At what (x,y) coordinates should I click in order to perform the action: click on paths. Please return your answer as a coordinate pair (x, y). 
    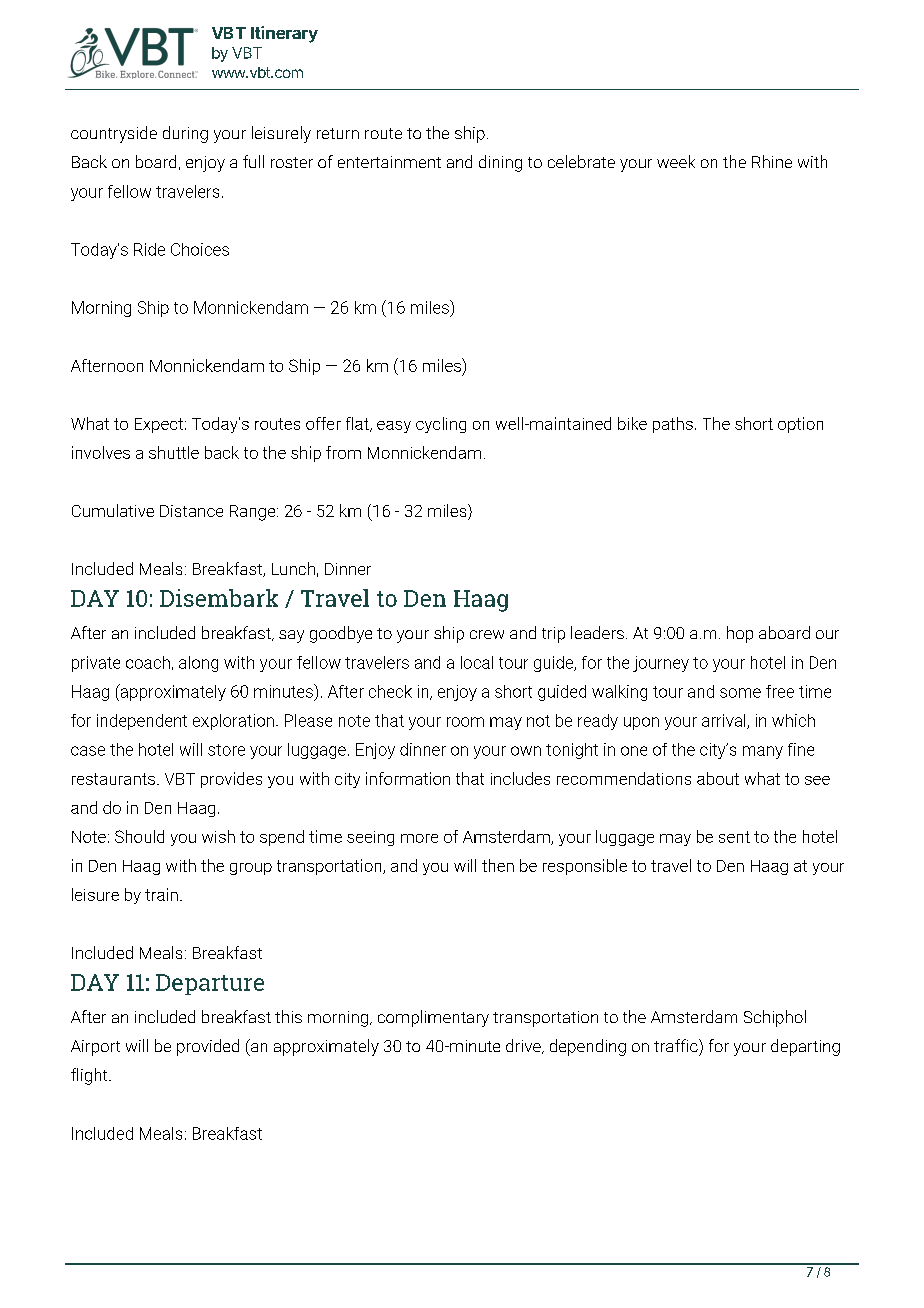
    Looking at the image, I should click on (673, 425).
